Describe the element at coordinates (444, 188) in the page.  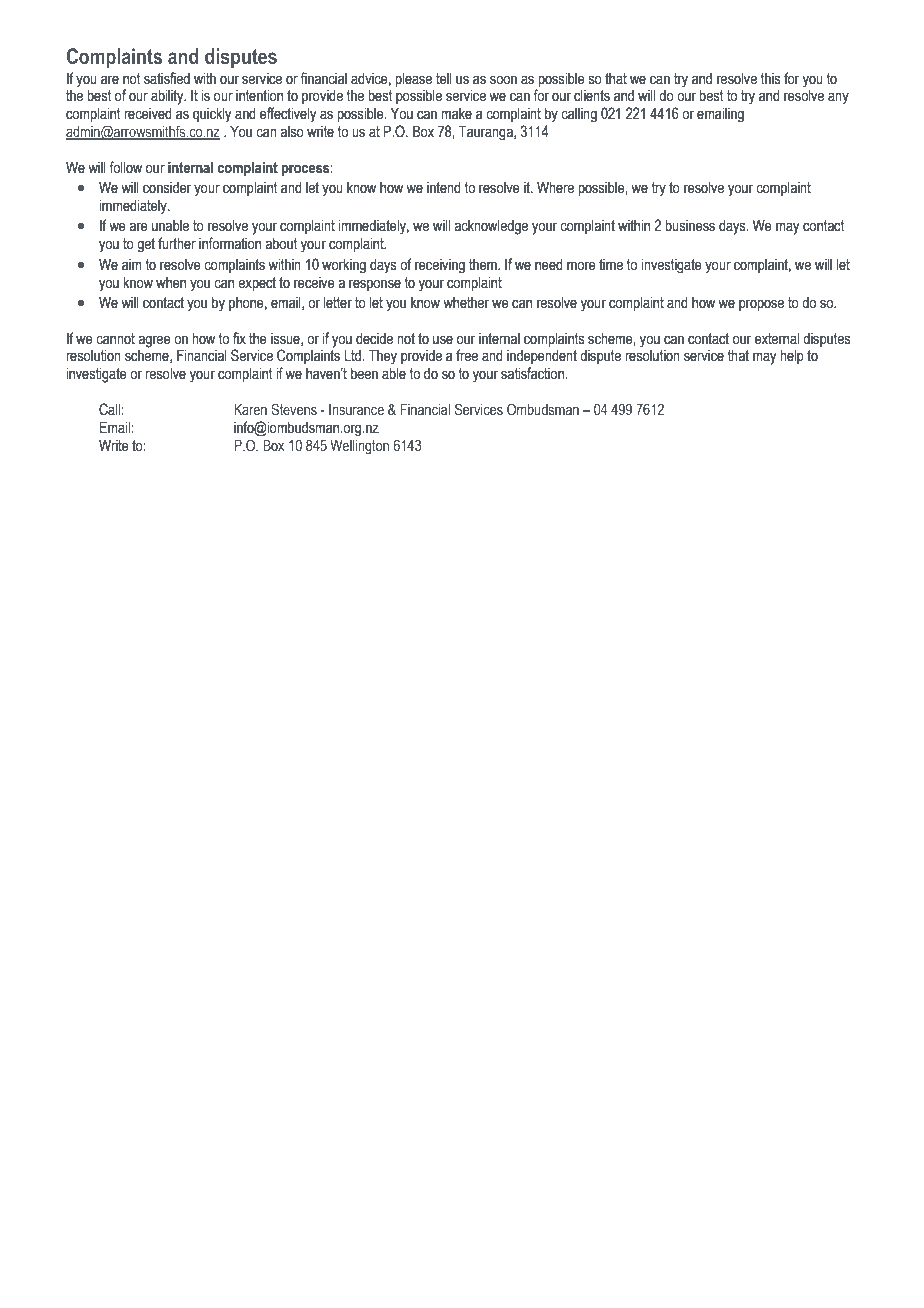
I see `intend` at that location.
